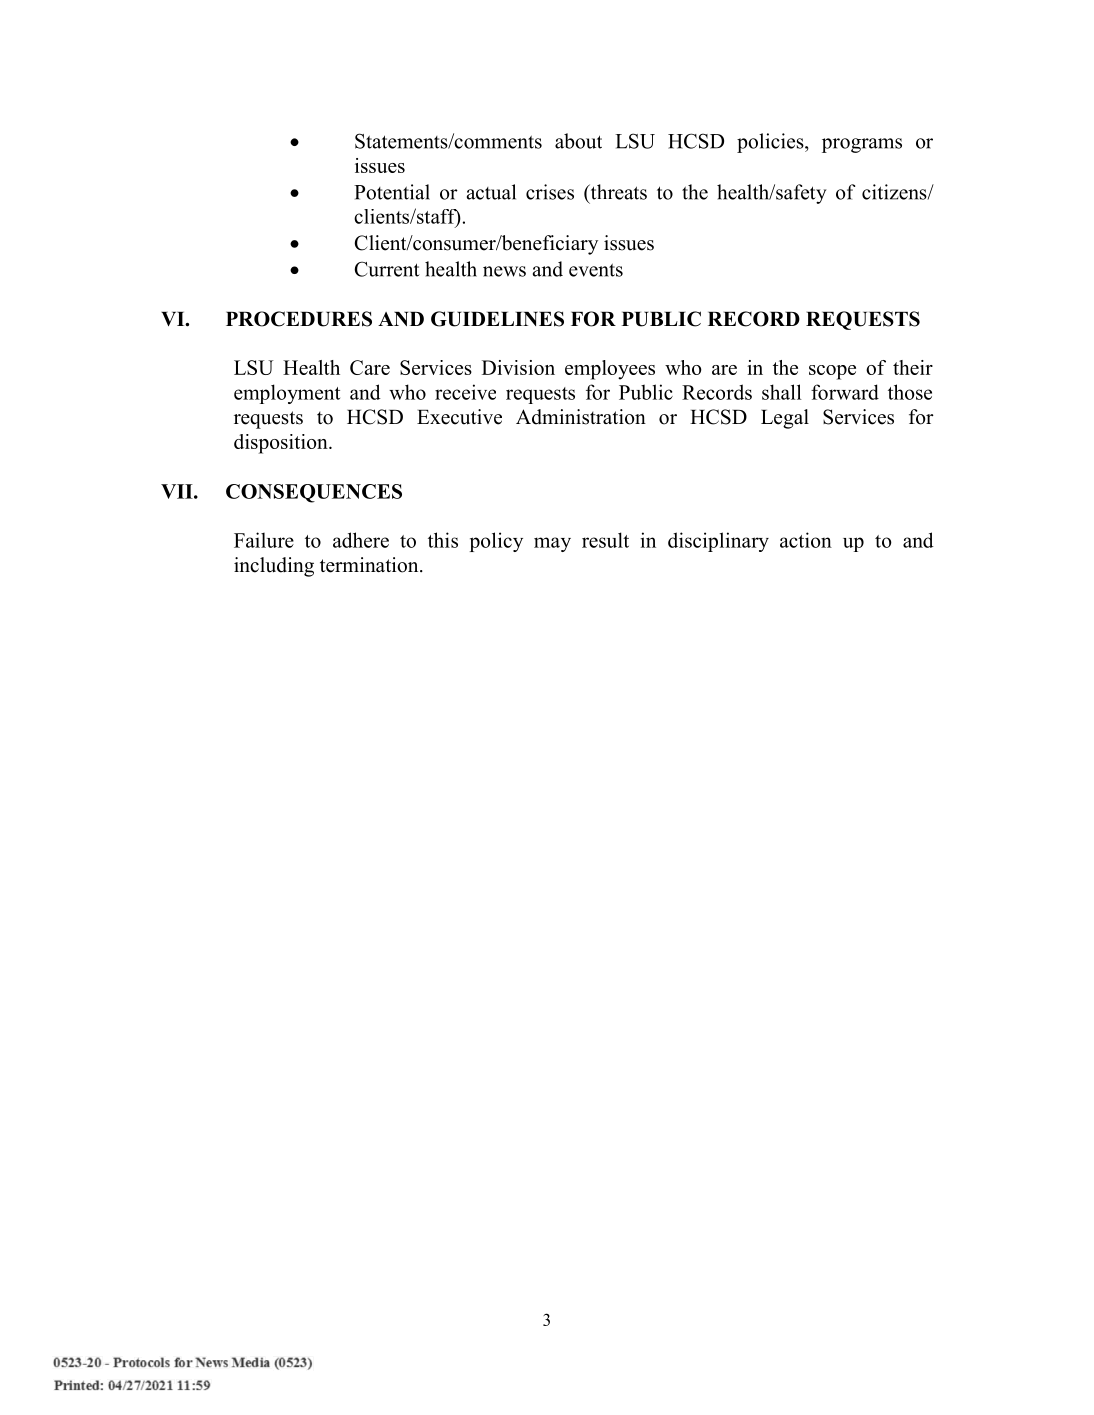 This page has height=1415, width=1094. Describe the element at coordinates (578, 141) in the page. I see `about` at that location.
